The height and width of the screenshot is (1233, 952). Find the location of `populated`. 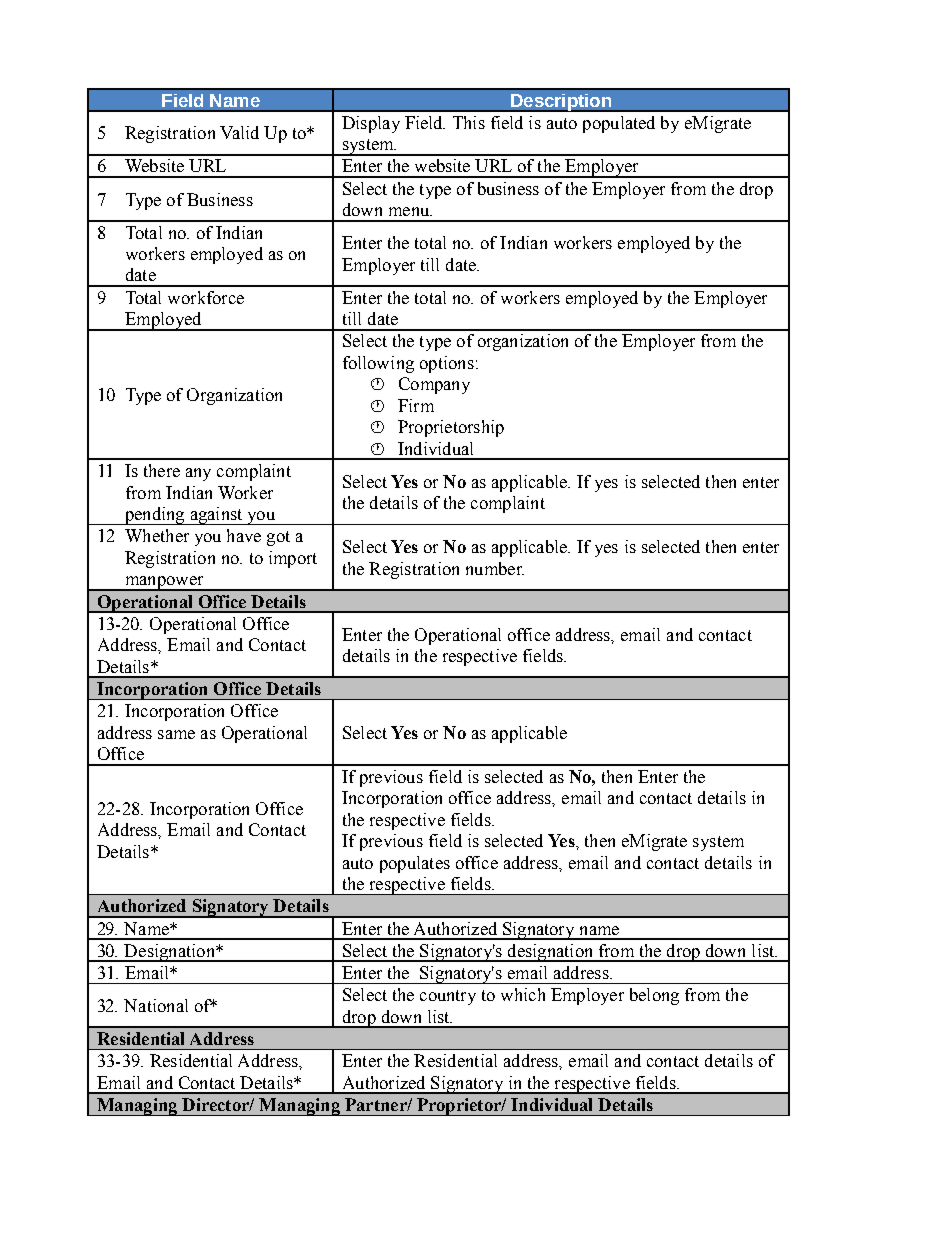

populated is located at coordinates (619, 124).
